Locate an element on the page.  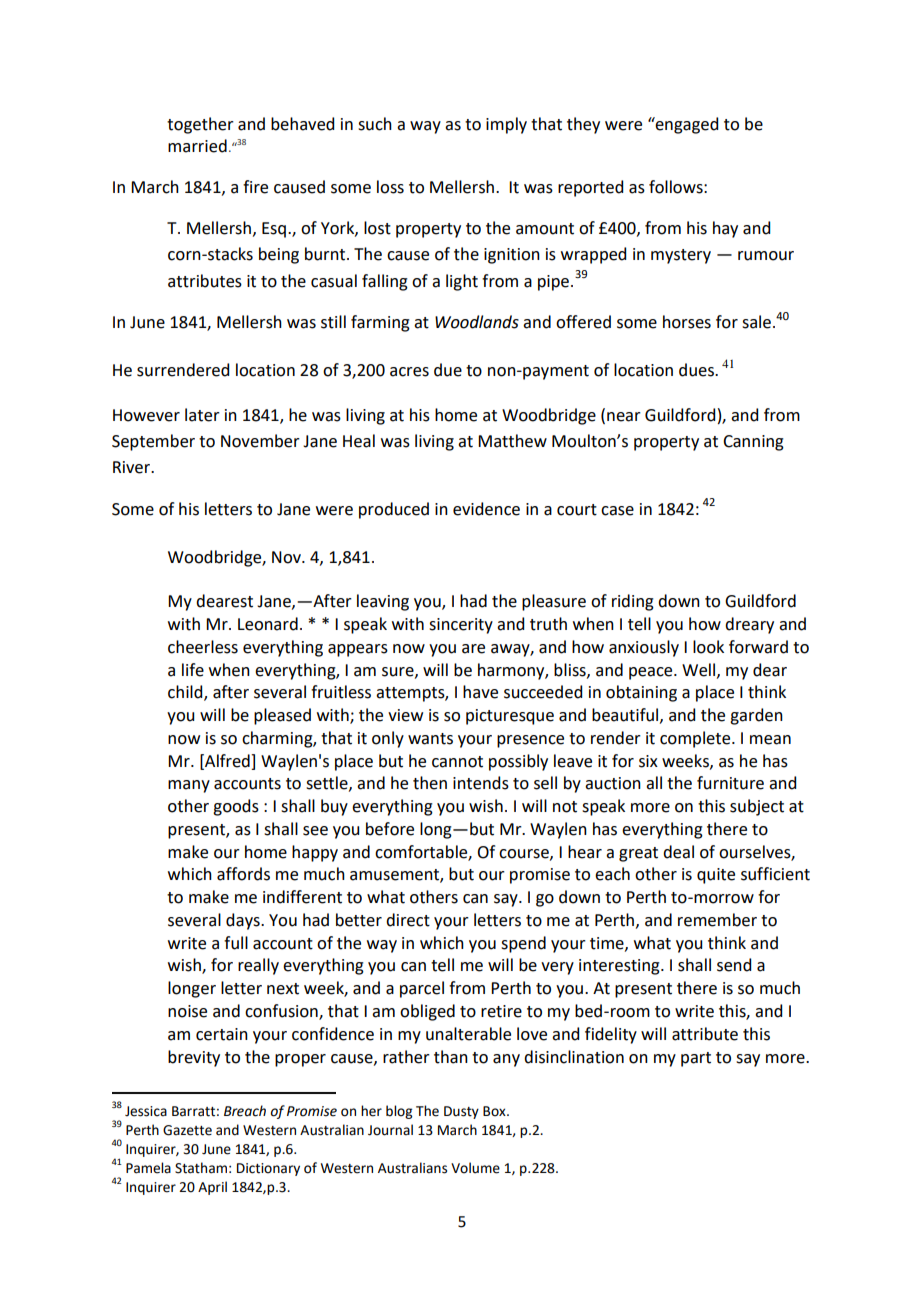
Canning is located at coordinates (753, 443).
